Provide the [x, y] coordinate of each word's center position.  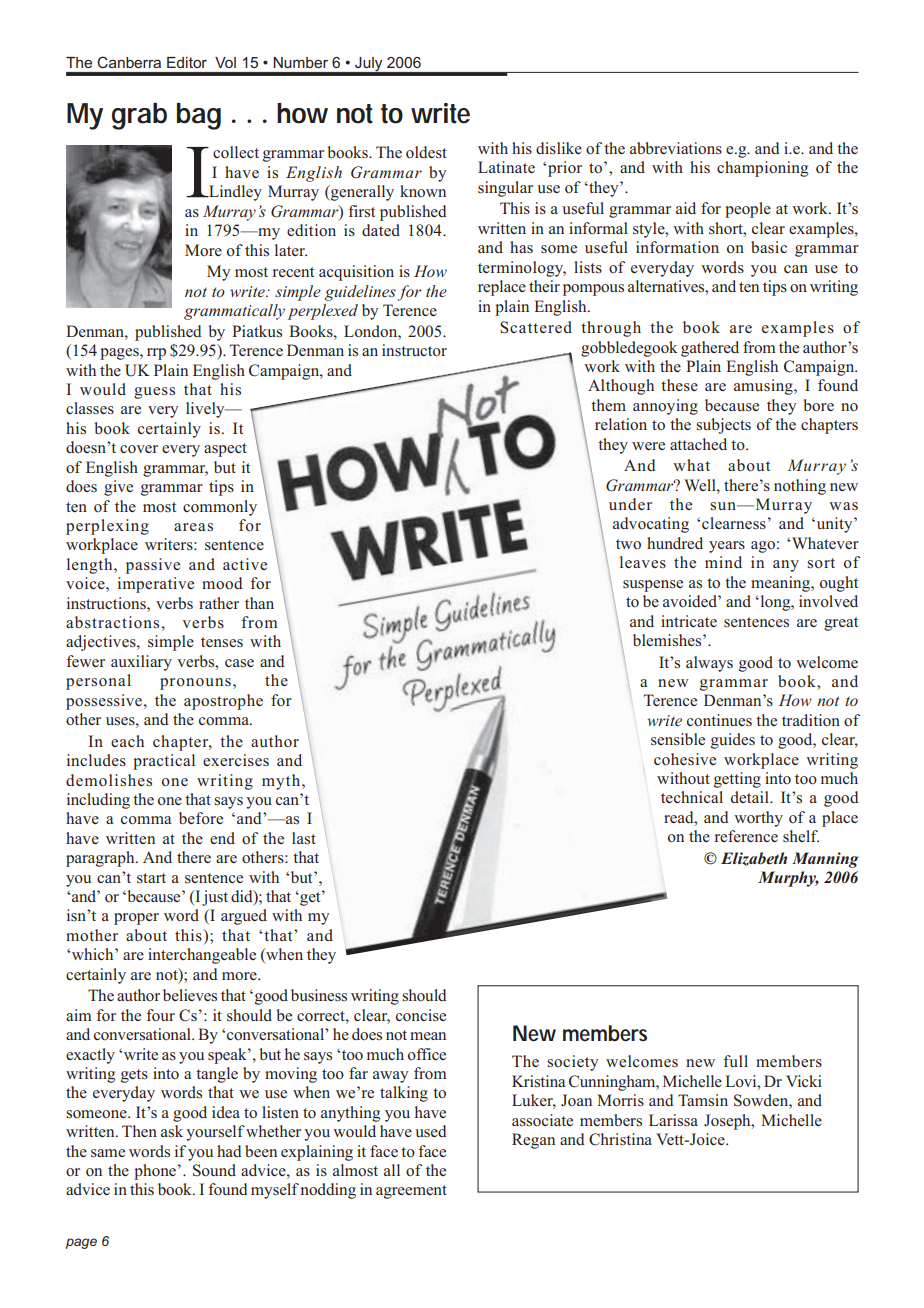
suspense [653, 586]
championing [762, 169]
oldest [426, 152]
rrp [156, 354]
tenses [222, 642]
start [151, 878]
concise [421, 1015]
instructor [414, 350]
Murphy [788, 879]
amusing [764, 387]
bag [199, 116]
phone [156, 1172]
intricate [689, 621]
